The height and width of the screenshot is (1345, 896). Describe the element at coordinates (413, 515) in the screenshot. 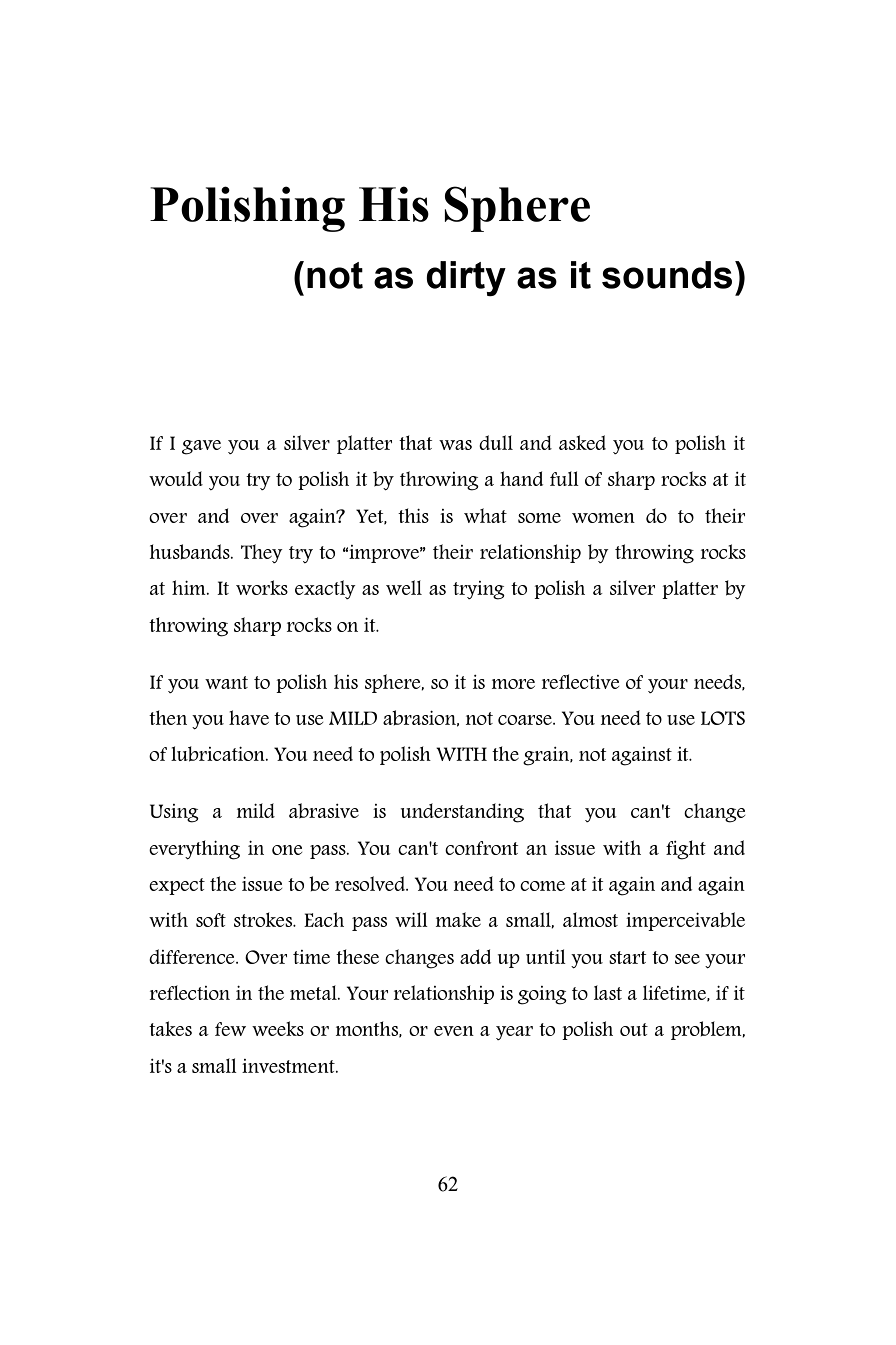

I see `this` at that location.
